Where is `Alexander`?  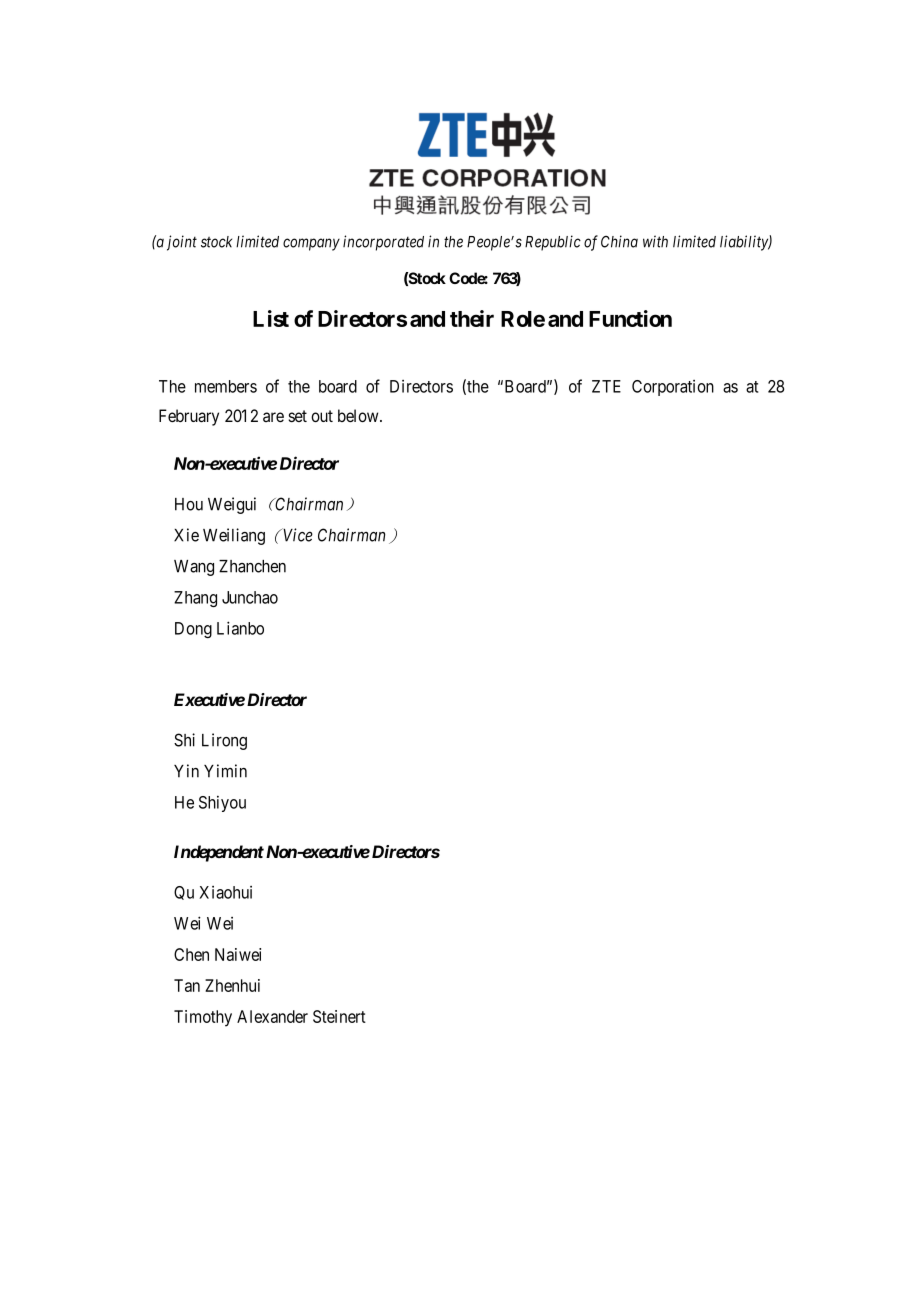 Alexander is located at coordinates (272, 1016).
